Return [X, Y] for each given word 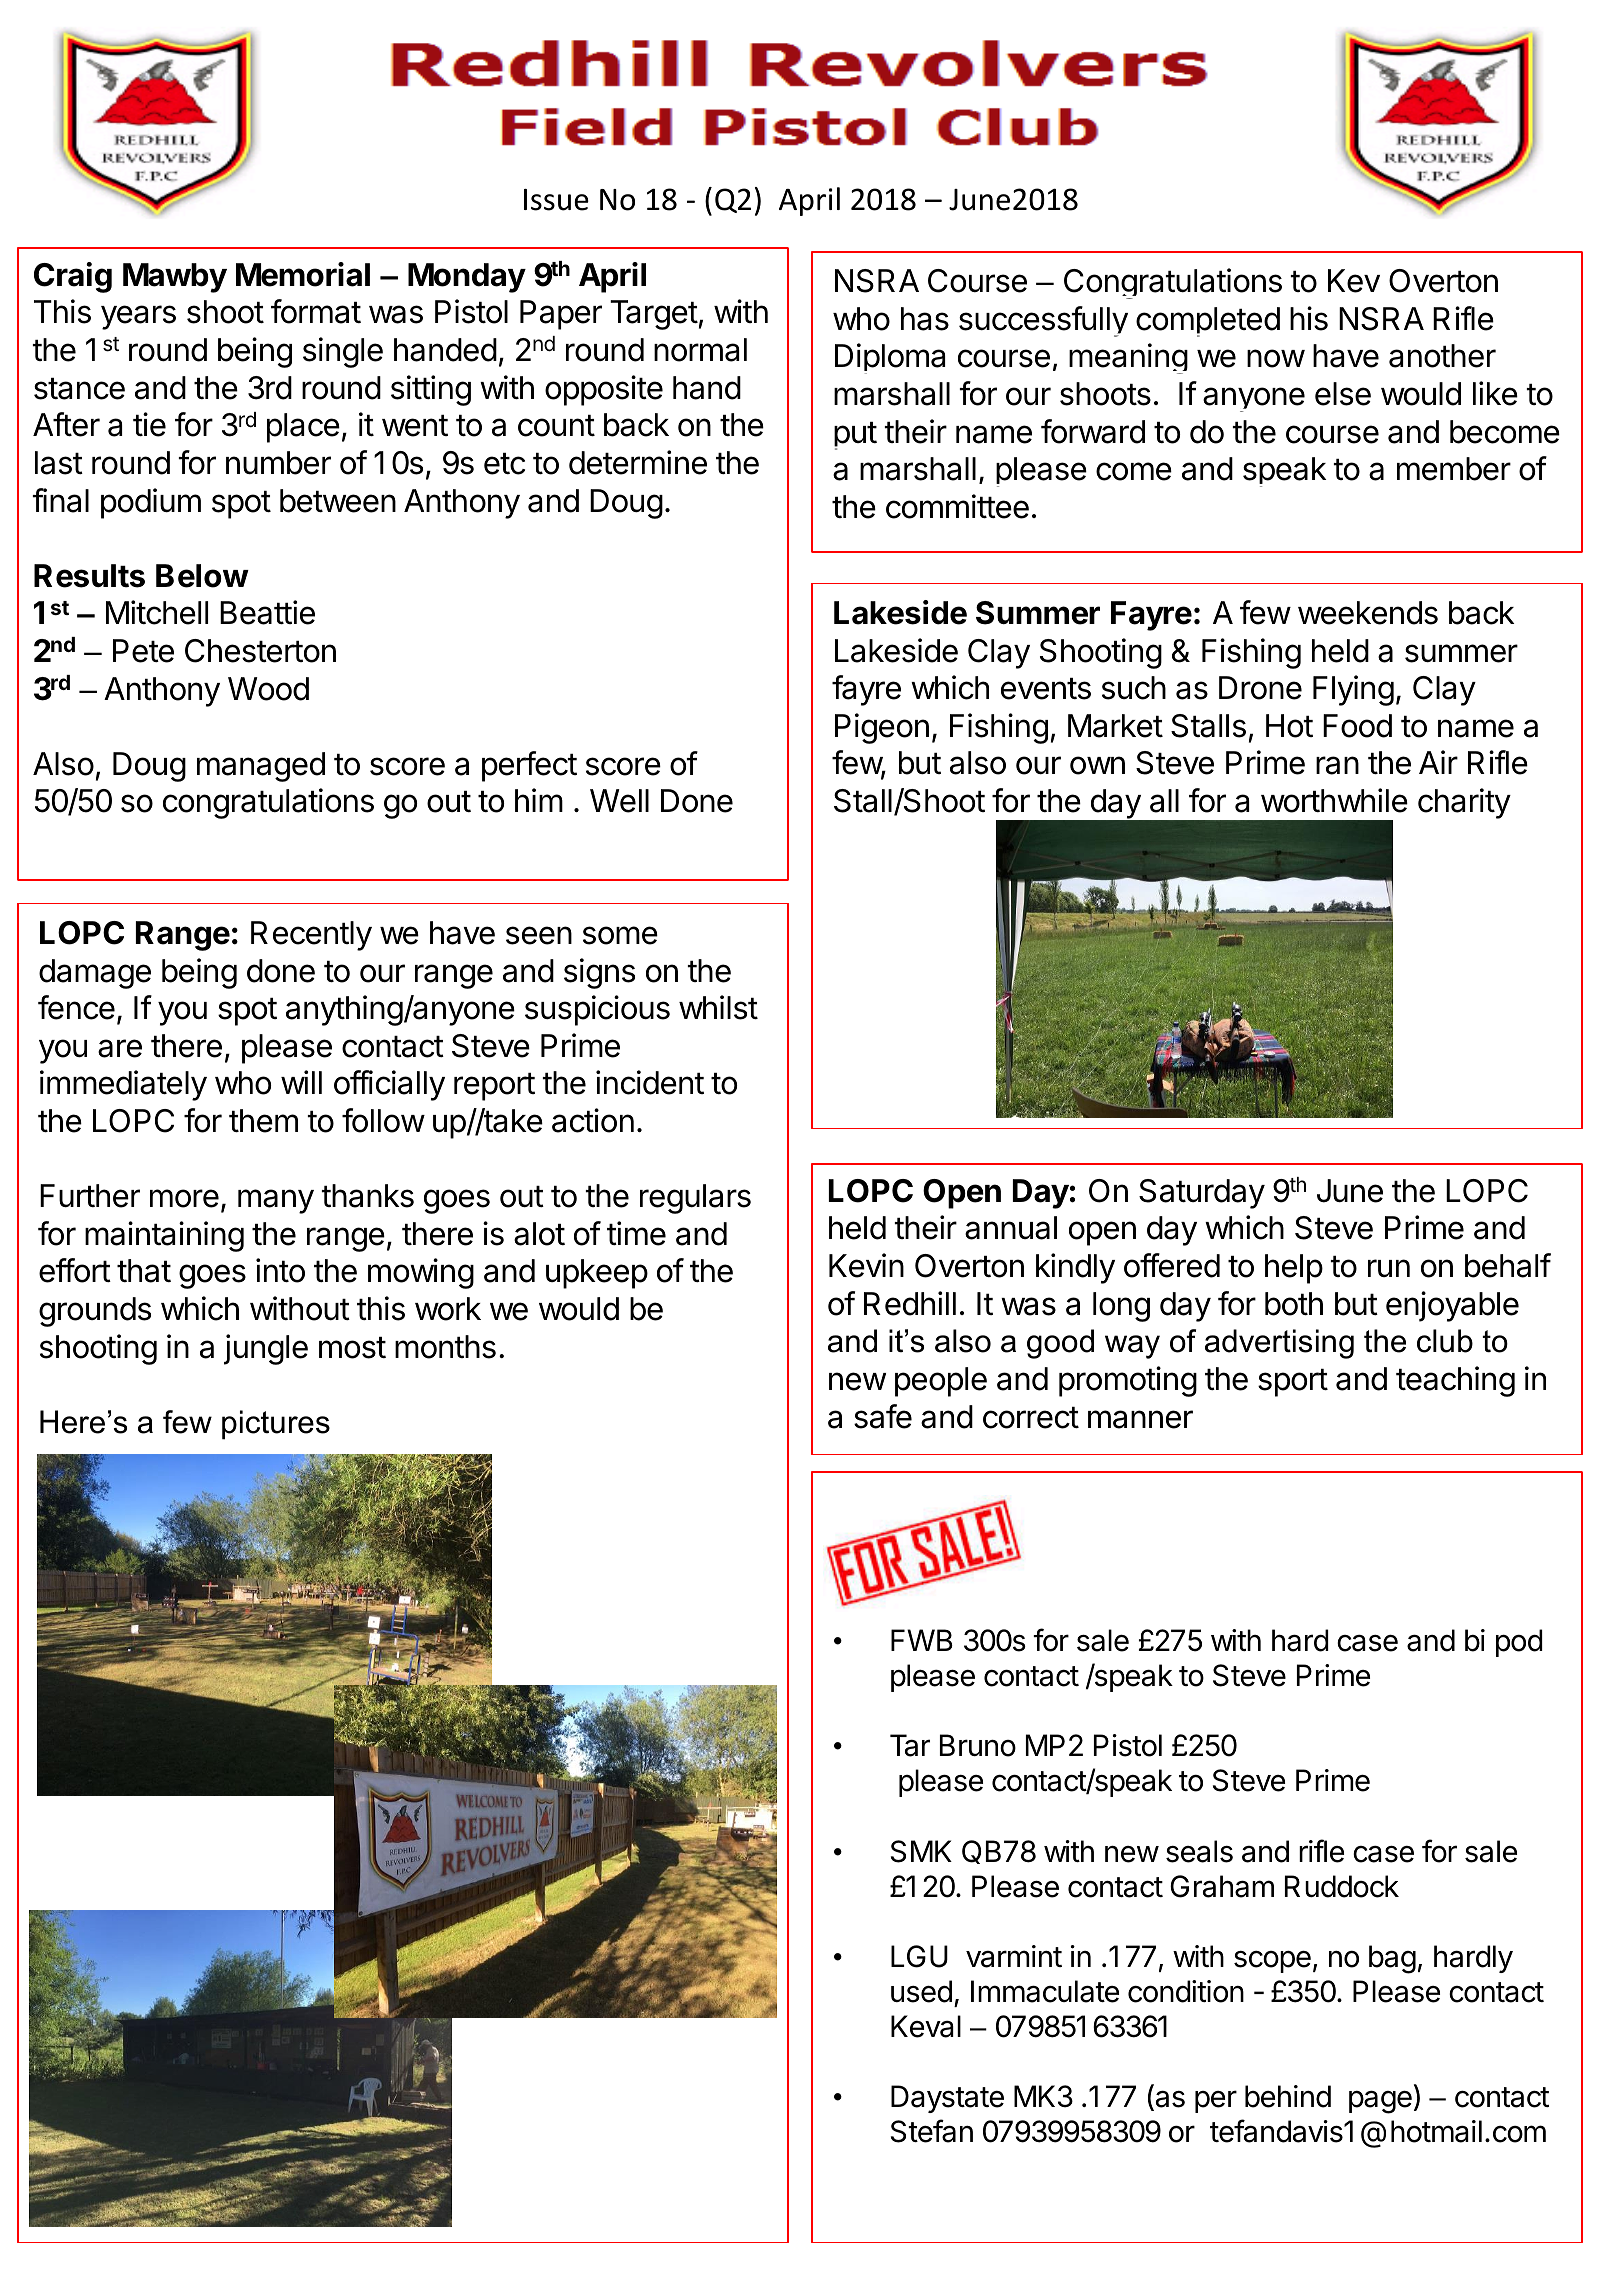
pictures [276, 1425]
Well [619, 801]
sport [1293, 1383]
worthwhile [1334, 800]
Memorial [303, 274]
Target [654, 315]
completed [1208, 322]
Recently [311, 936]
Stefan [932, 2131]
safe [883, 1416]
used [921, 1991]
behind [1288, 2096]
